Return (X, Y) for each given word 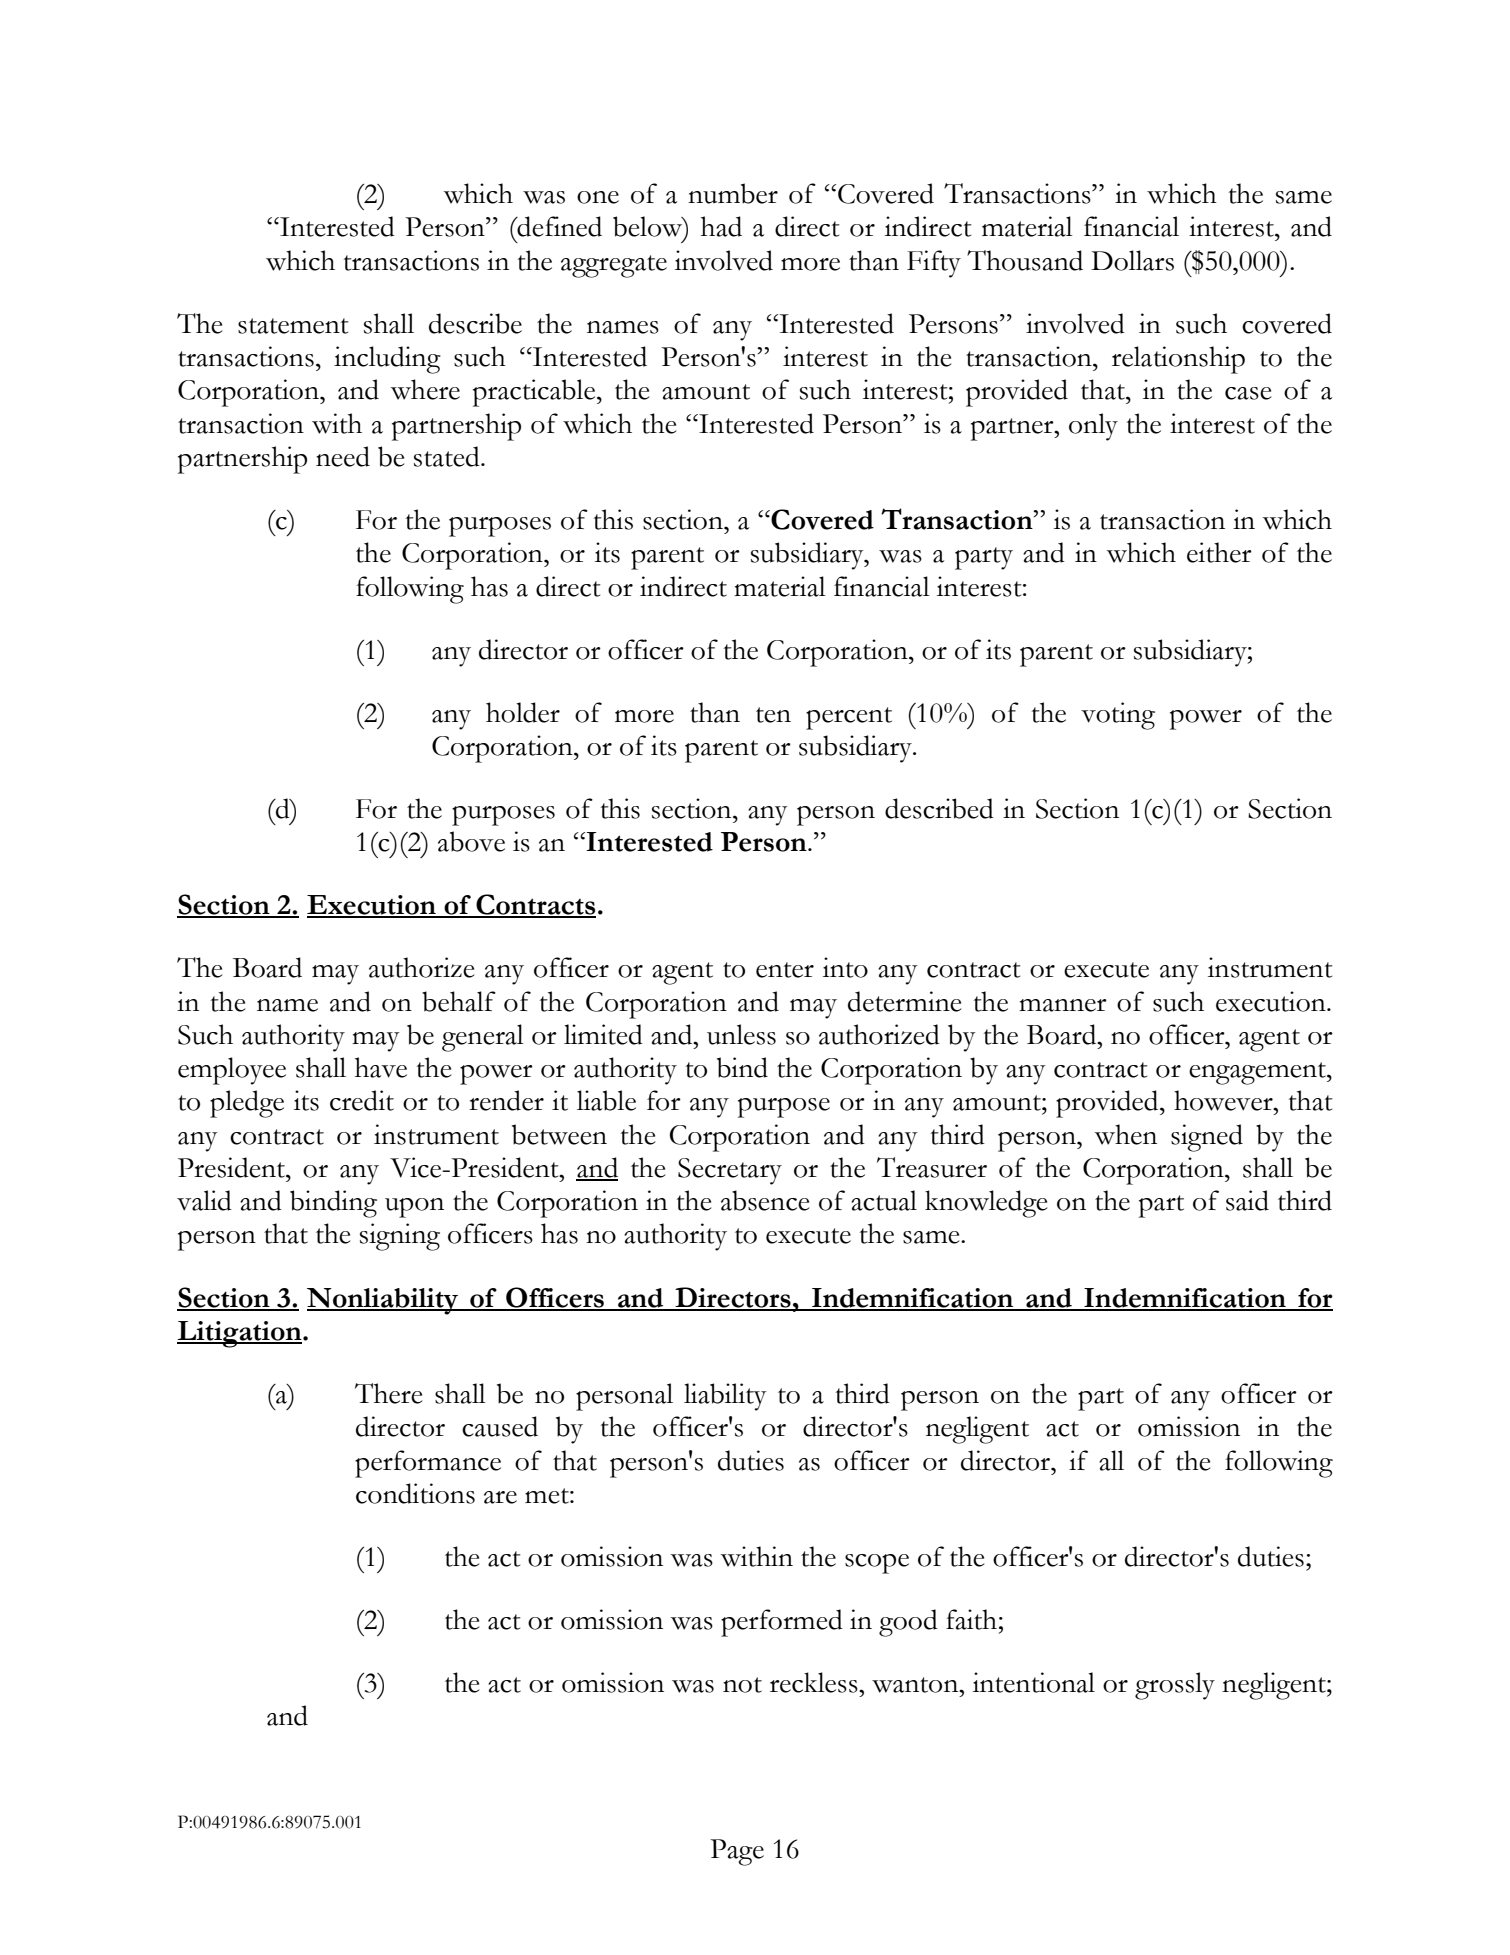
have (381, 1067)
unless (741, 1034)
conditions (415, 1493)
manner (1063, 1005)
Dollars (1132, 260)
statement (293, 326)
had (721, 226)
